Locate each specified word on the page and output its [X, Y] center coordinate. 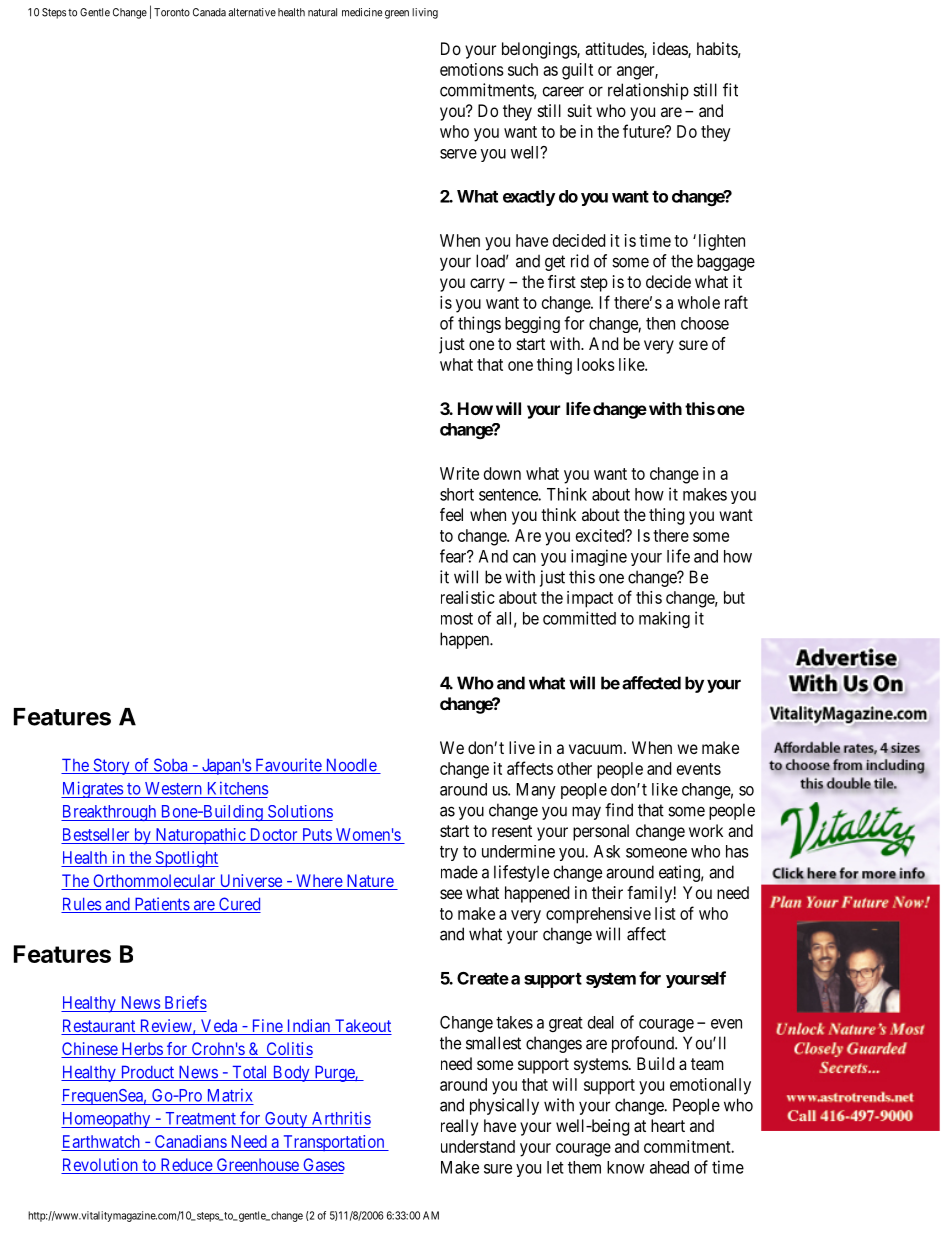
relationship [648, 91]
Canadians [191, 1141]
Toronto [172, 12]
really [459, 1127]
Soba [170, 766]
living [425, 13]
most [457, 619]
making [664, 619]
